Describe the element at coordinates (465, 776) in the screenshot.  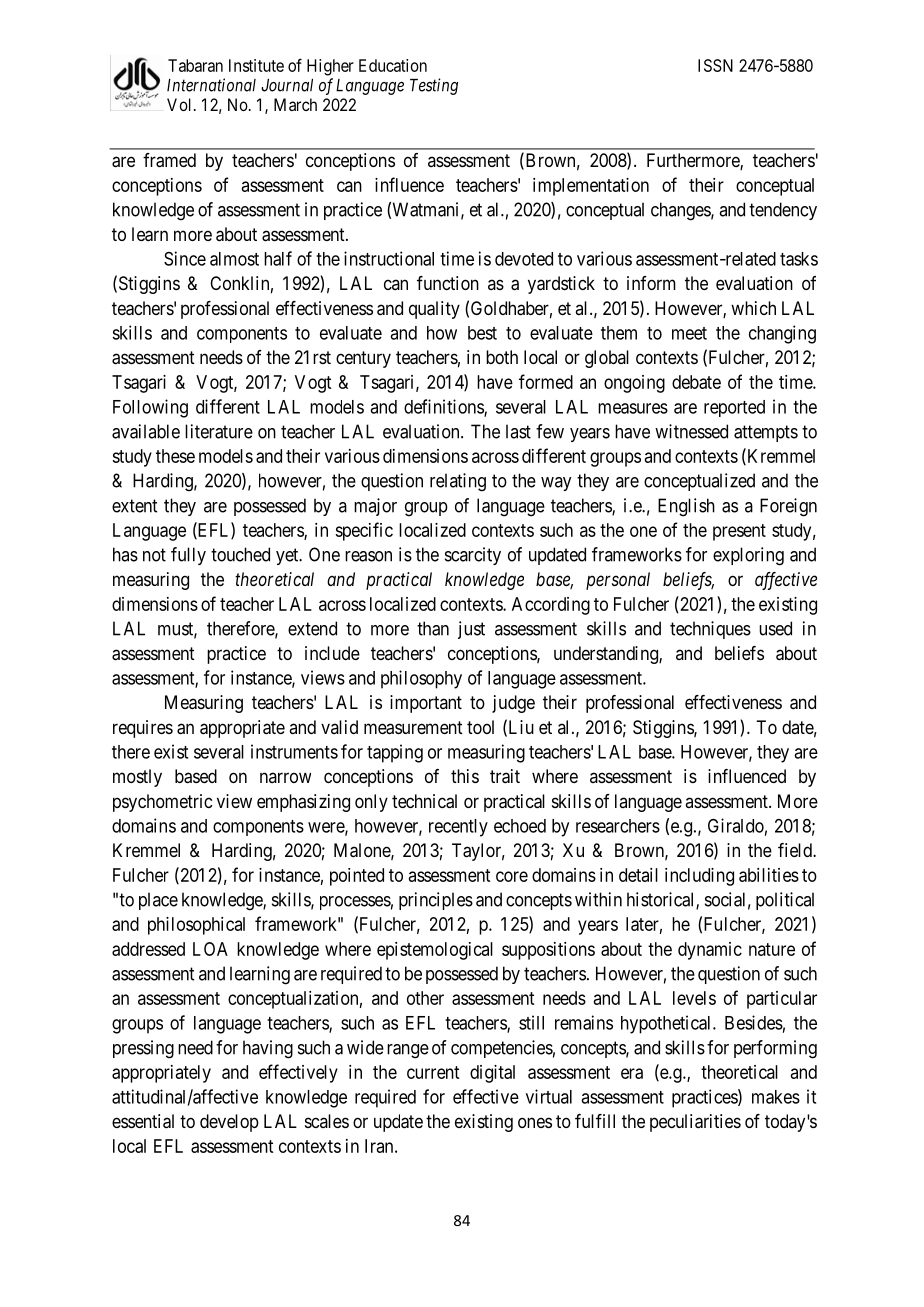
I see `this` at that location.
